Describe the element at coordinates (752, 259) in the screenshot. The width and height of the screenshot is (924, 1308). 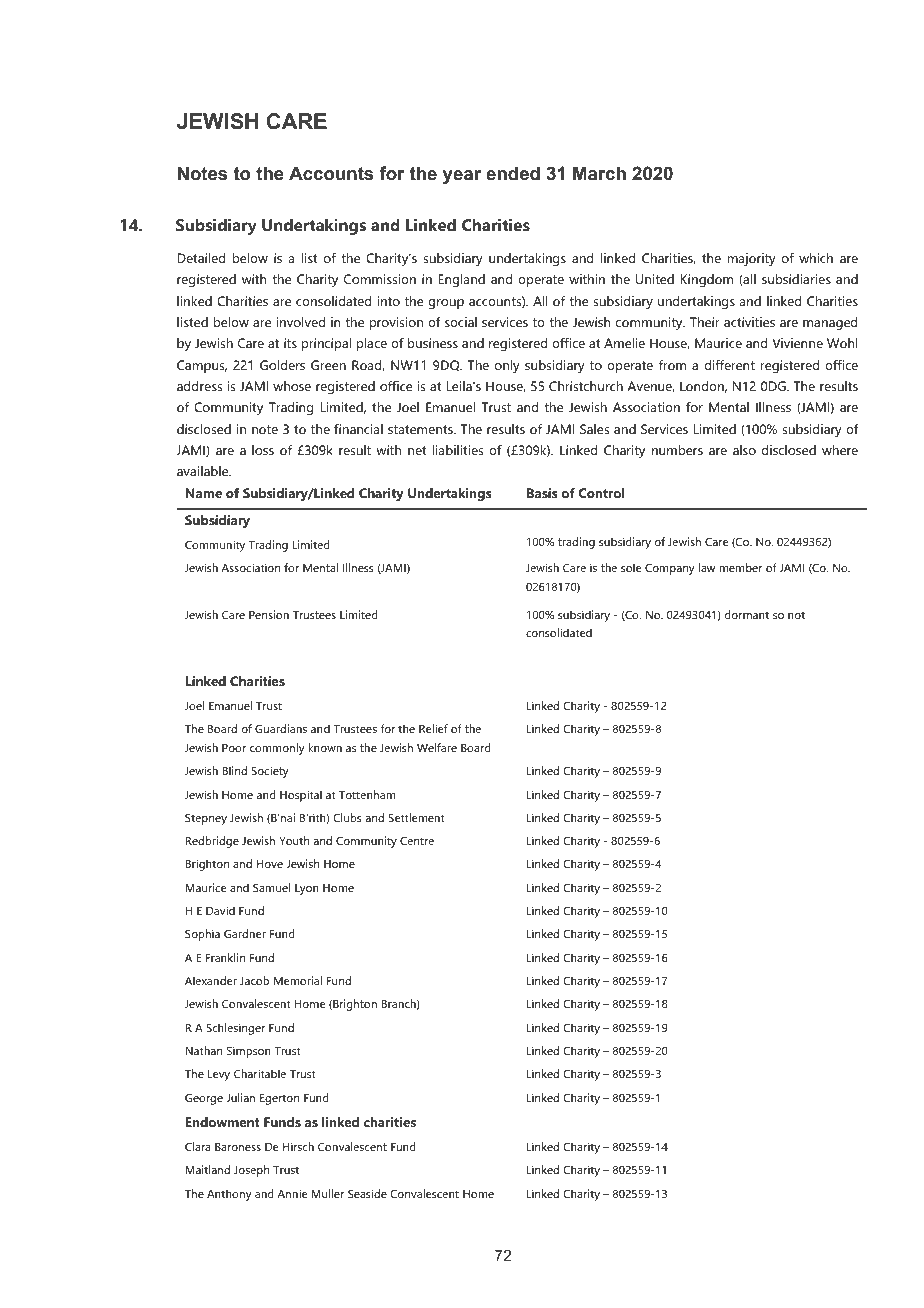
I see `majority` at that location.
